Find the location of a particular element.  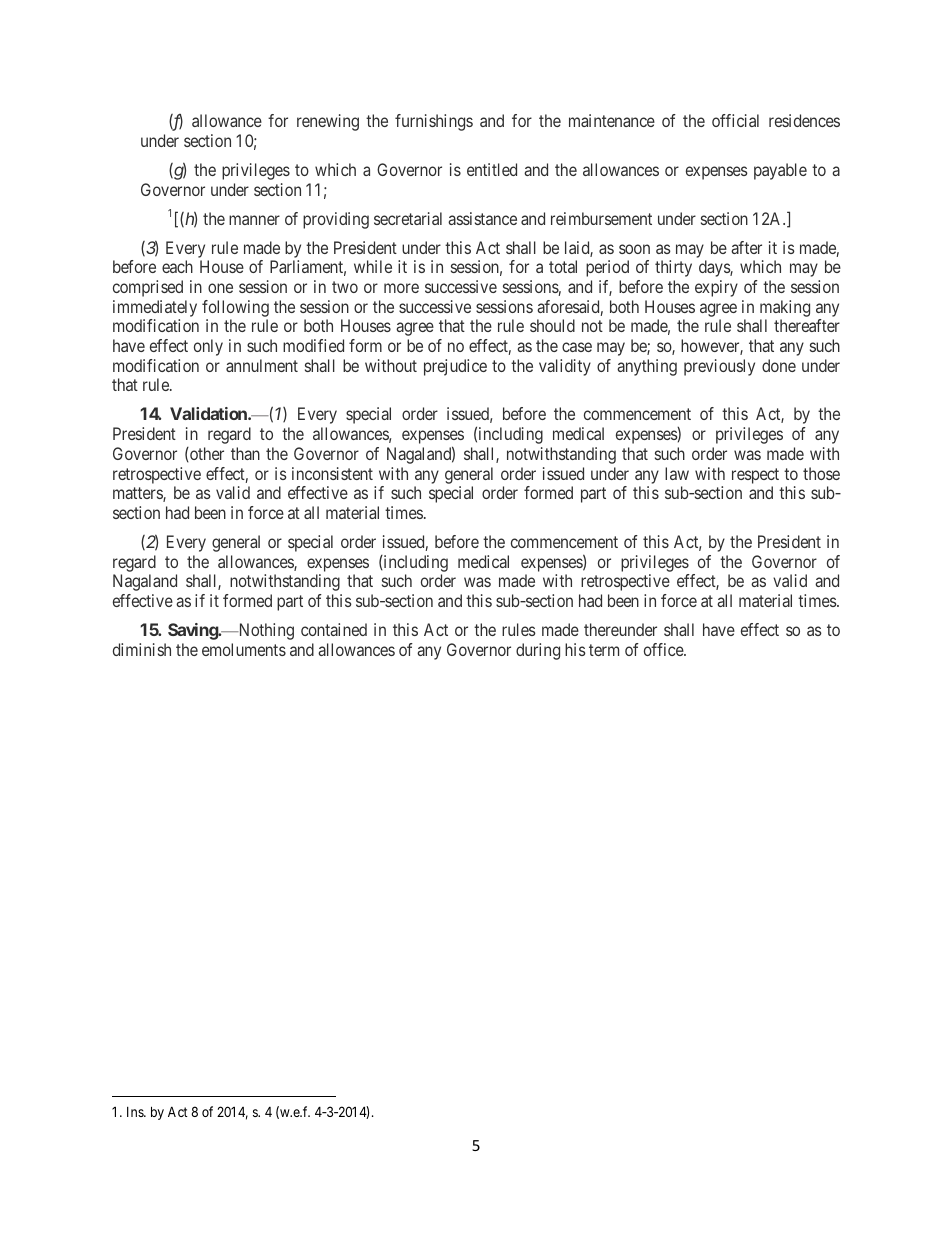

official is located at coordinates (735, 120).
